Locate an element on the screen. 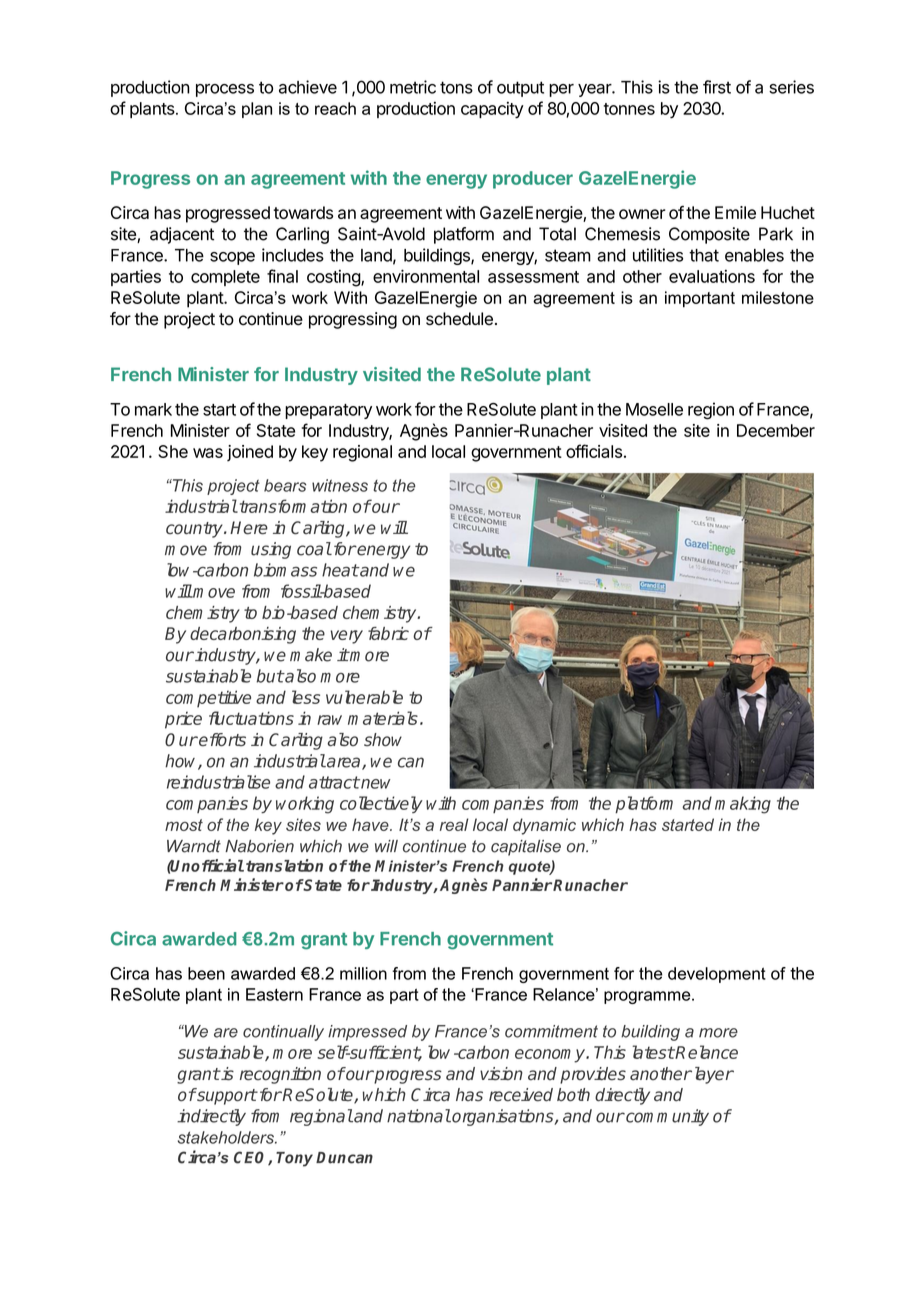 The width and height of the screenshot is (924, 1308). first is located at coordinates (717, 87).
